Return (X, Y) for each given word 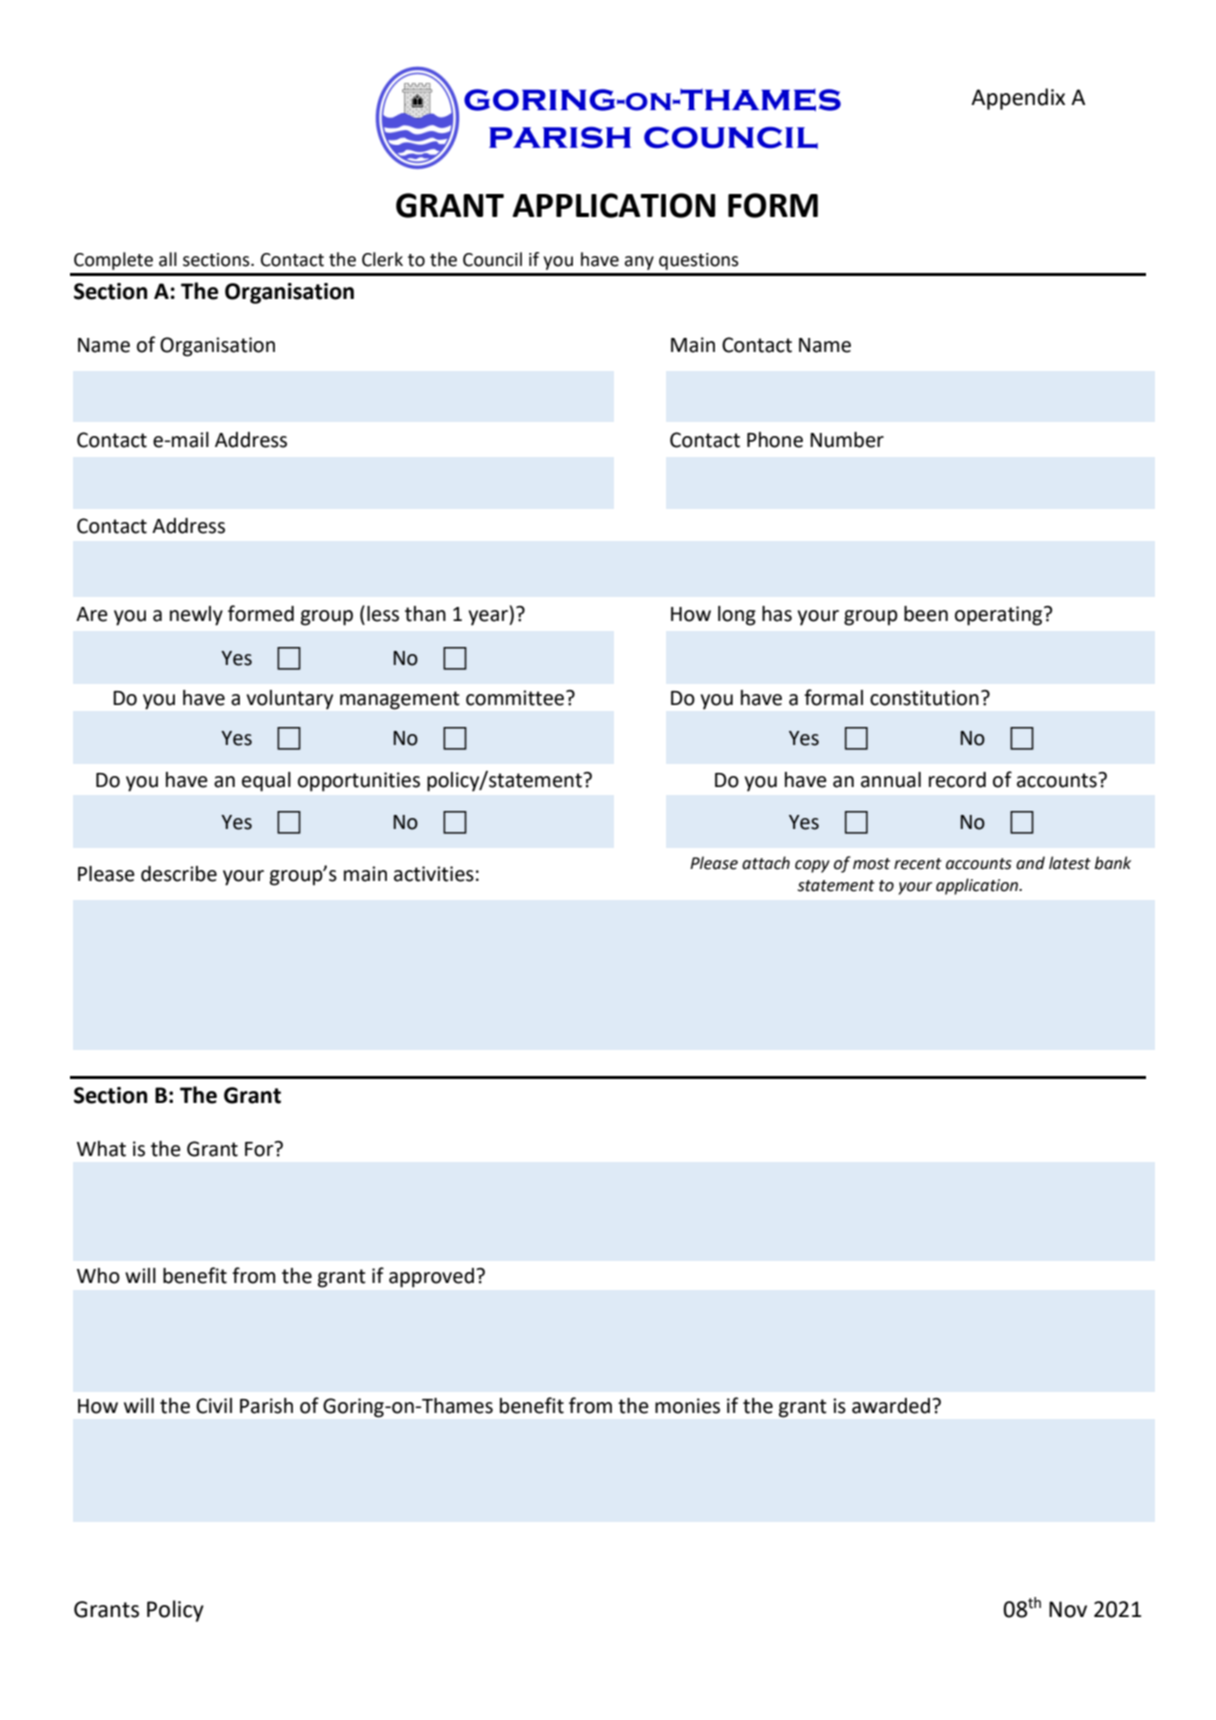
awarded (892, 1406)
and (1030, 863)
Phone (775, 440)
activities (434, 874)
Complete (113, 261)
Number (847, 440)
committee (515, 698)
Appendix (1018, 99)
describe (179, 874)
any (639, 263)
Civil (214, 1406)
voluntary (290, 699)
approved (431, 1278)
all (168, 259)
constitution (924, 698)
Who (98, 1276)
